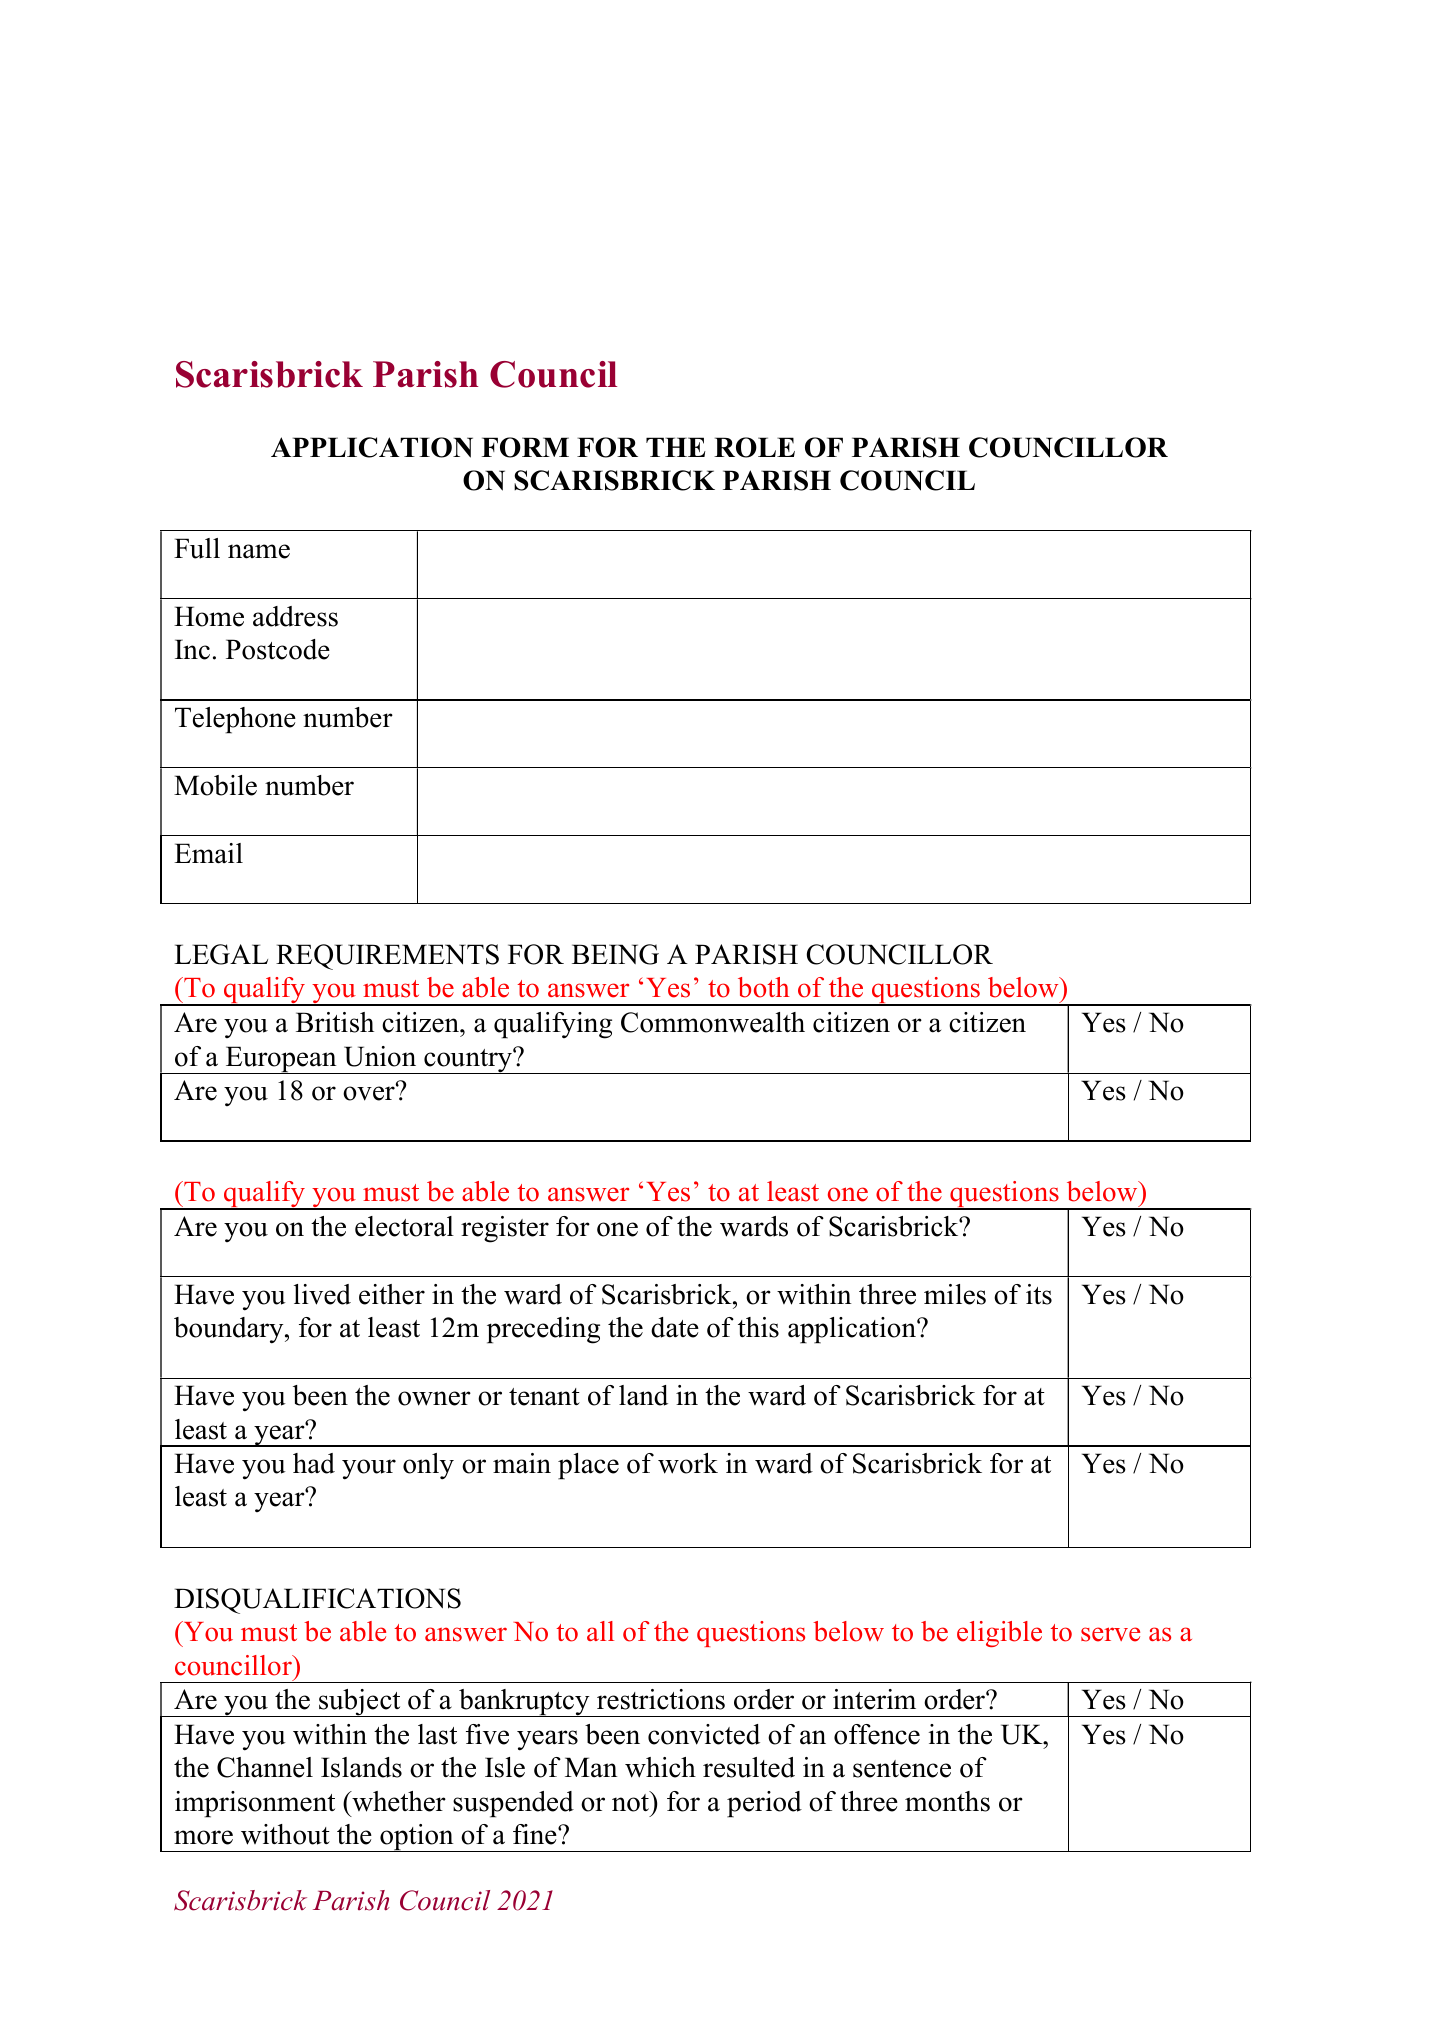 The height and width of the screenshot is (2036, 1439). Describe the element at coordinates (675, 1327) in the screenshot. I see `date` at that location.
